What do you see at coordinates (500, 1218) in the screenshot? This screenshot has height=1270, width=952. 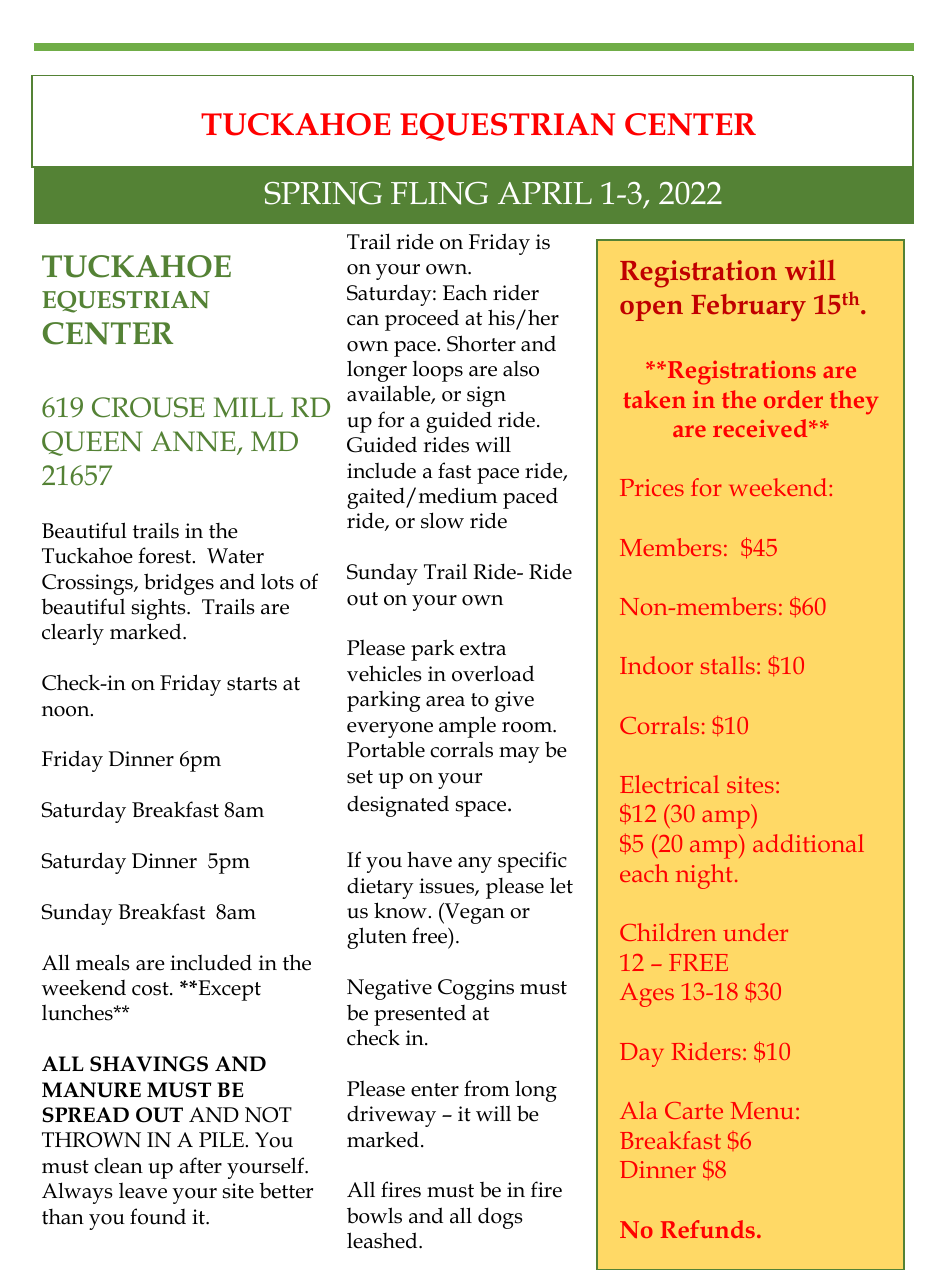 I see `dogs` at bounding box center [500, 1218].
